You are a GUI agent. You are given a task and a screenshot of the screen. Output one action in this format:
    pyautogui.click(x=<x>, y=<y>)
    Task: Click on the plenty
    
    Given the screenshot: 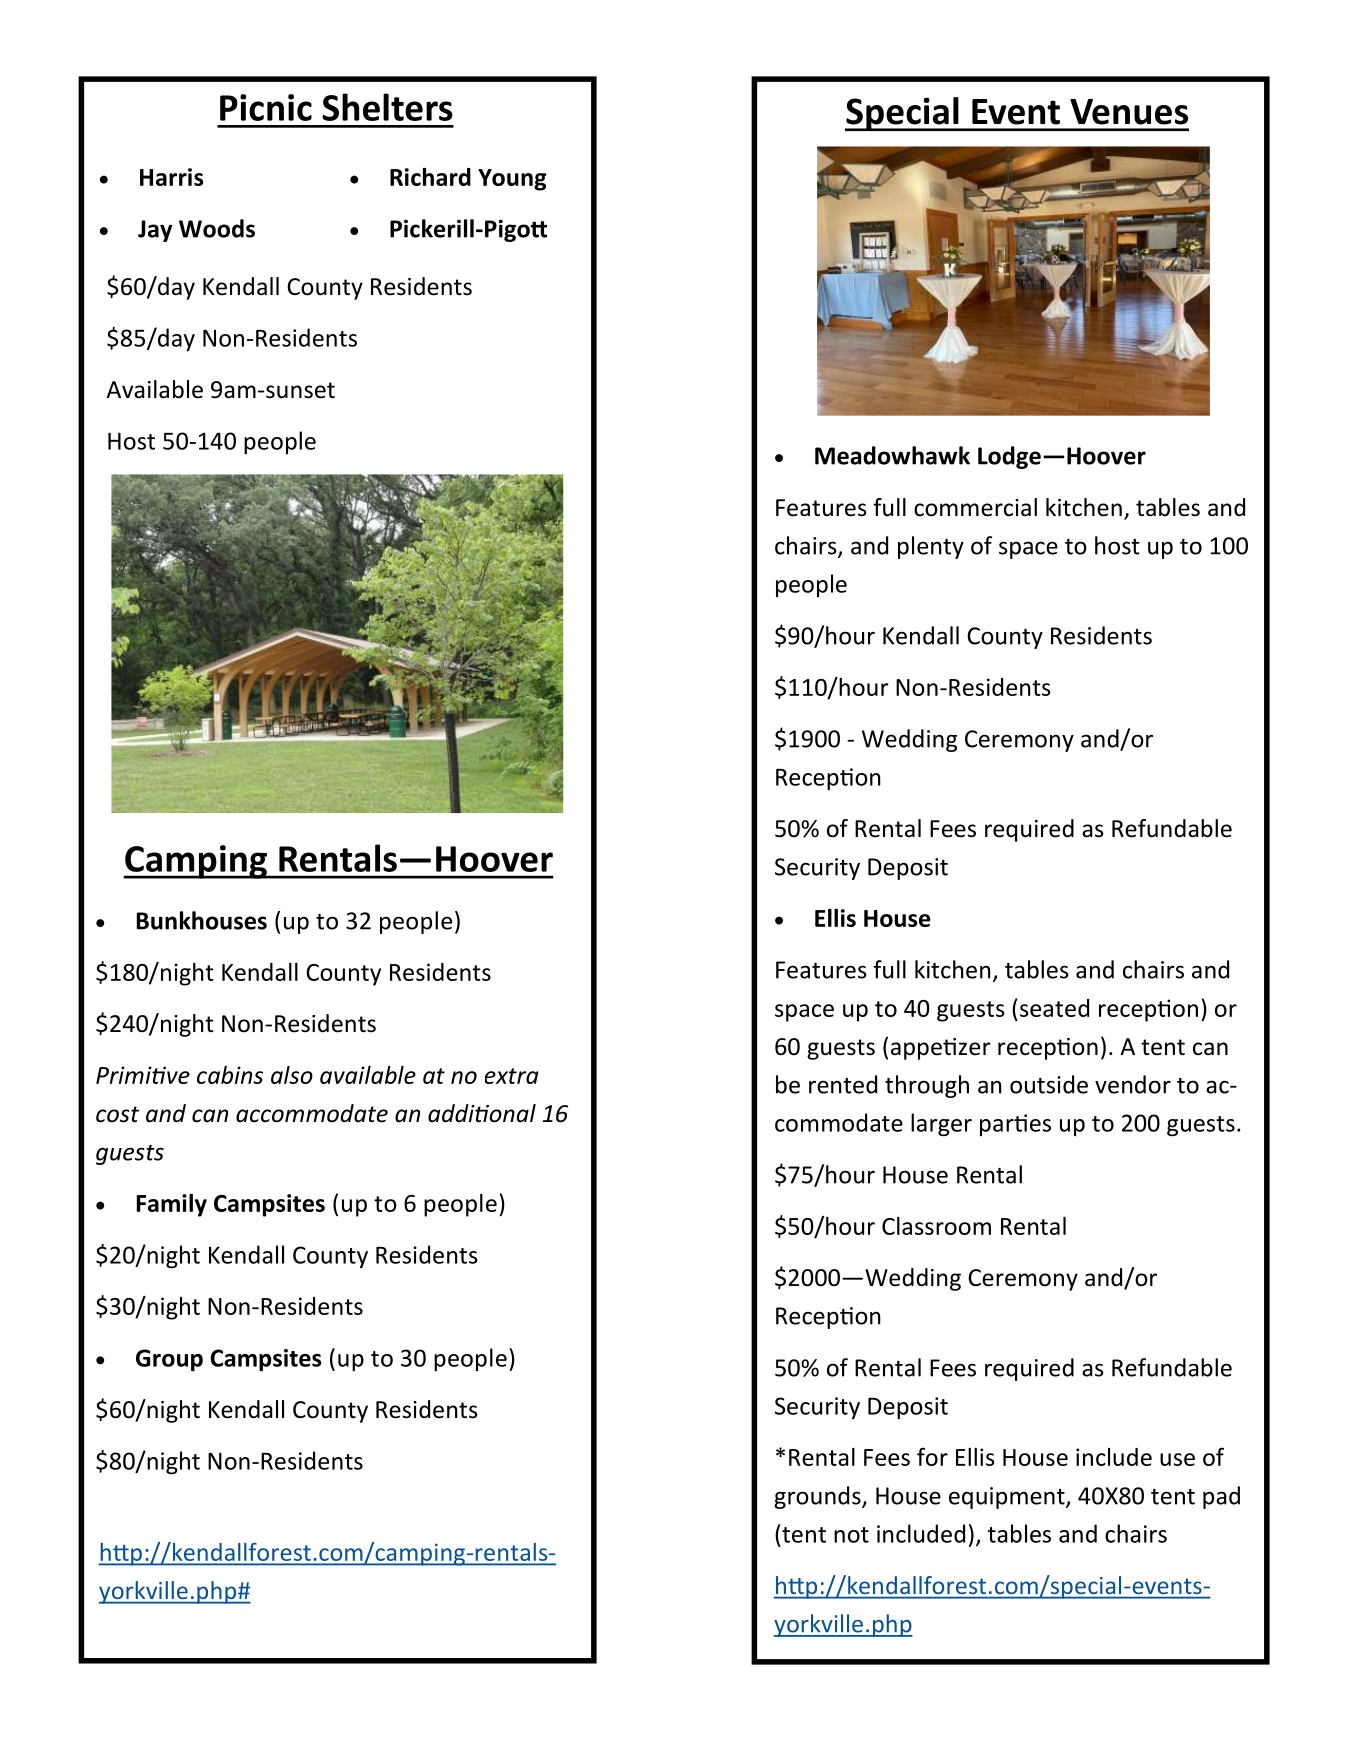 What is the action you would take?
    pyautogui.click(x=931, y=547)
